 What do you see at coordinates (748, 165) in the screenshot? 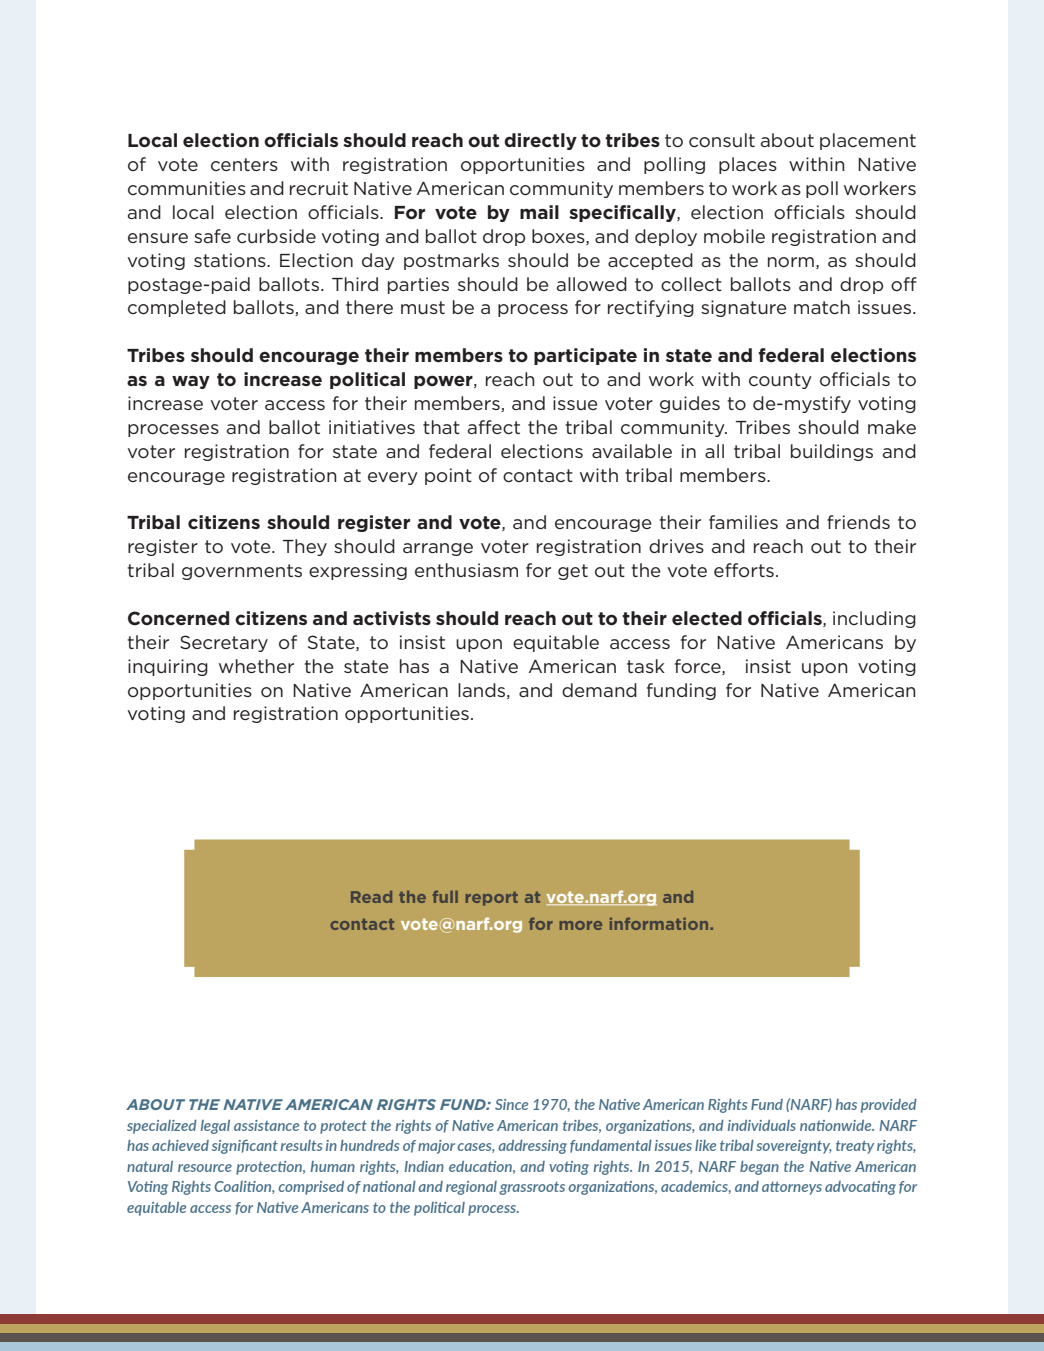
I see `places` at bounding box center [748, 165].
